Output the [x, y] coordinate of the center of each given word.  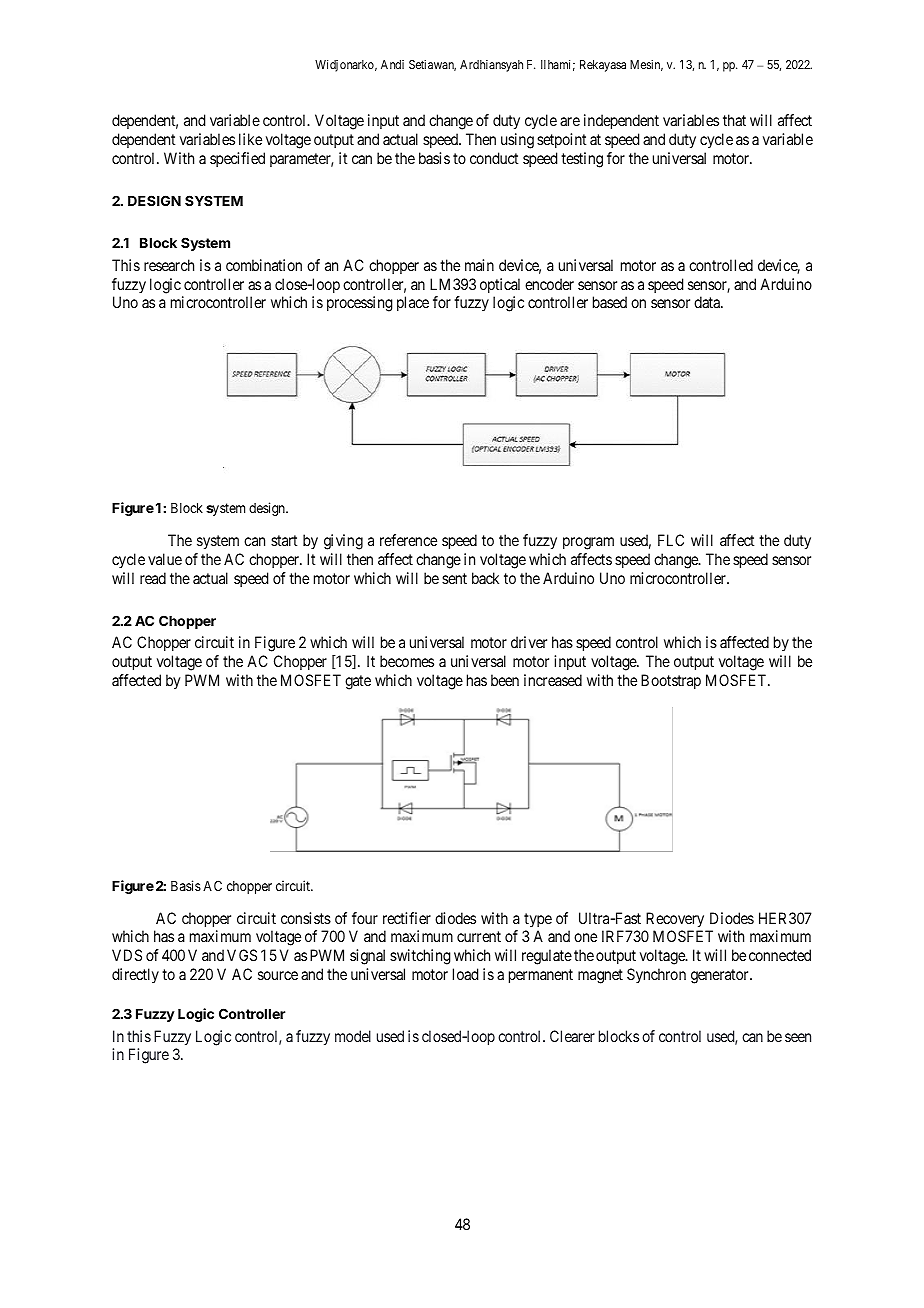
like [250, 139]
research [169, 265]
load [465, 974]
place [413, 303]
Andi [392, 64]
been [505, 680]
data [708, 302]
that [734, 120]
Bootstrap [671, 681]
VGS [242, 955]
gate [358, 682]
